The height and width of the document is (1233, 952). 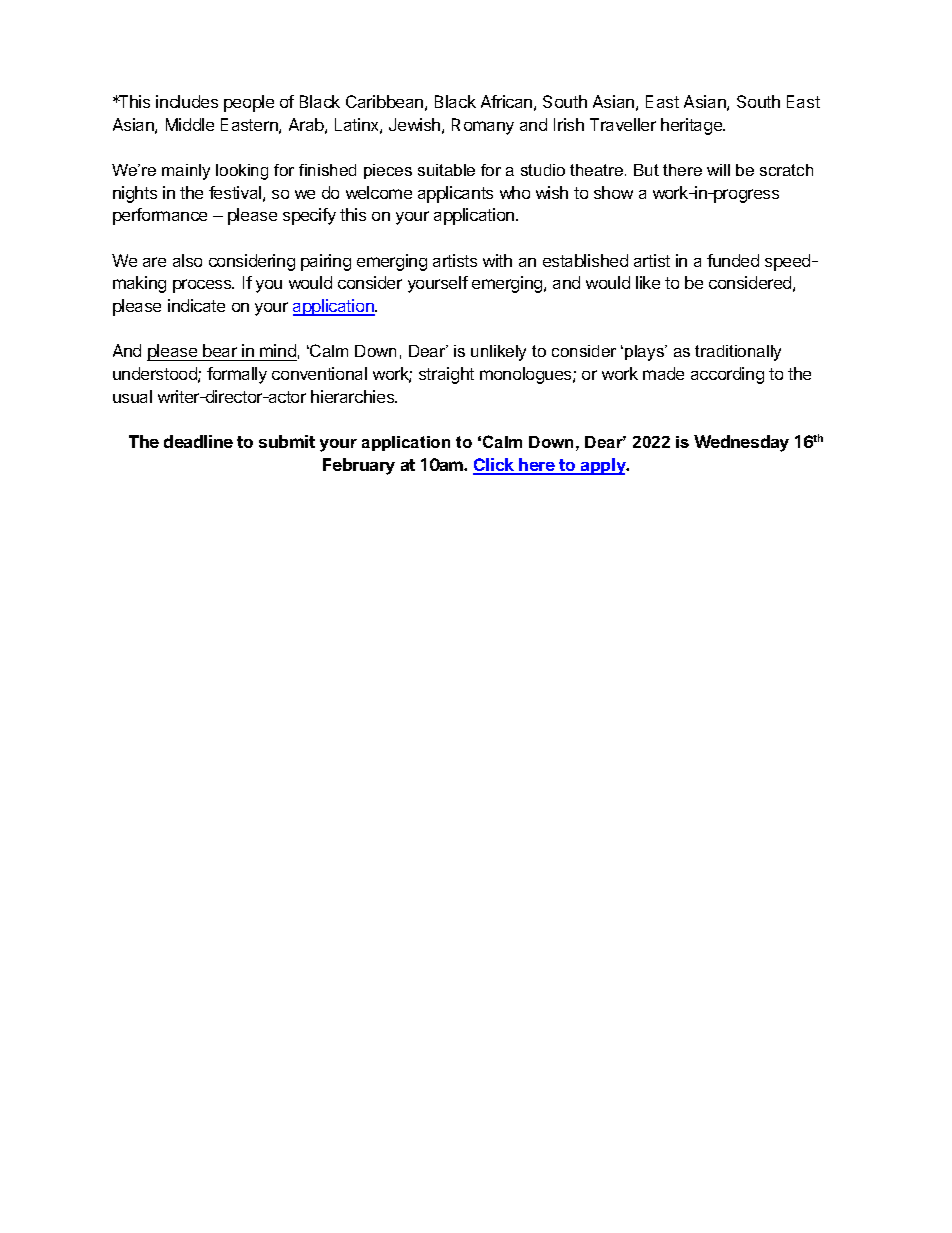 What do you see at coordinates (220, 352) in the document?
I see `bear` at bounding box center [220, 352].
